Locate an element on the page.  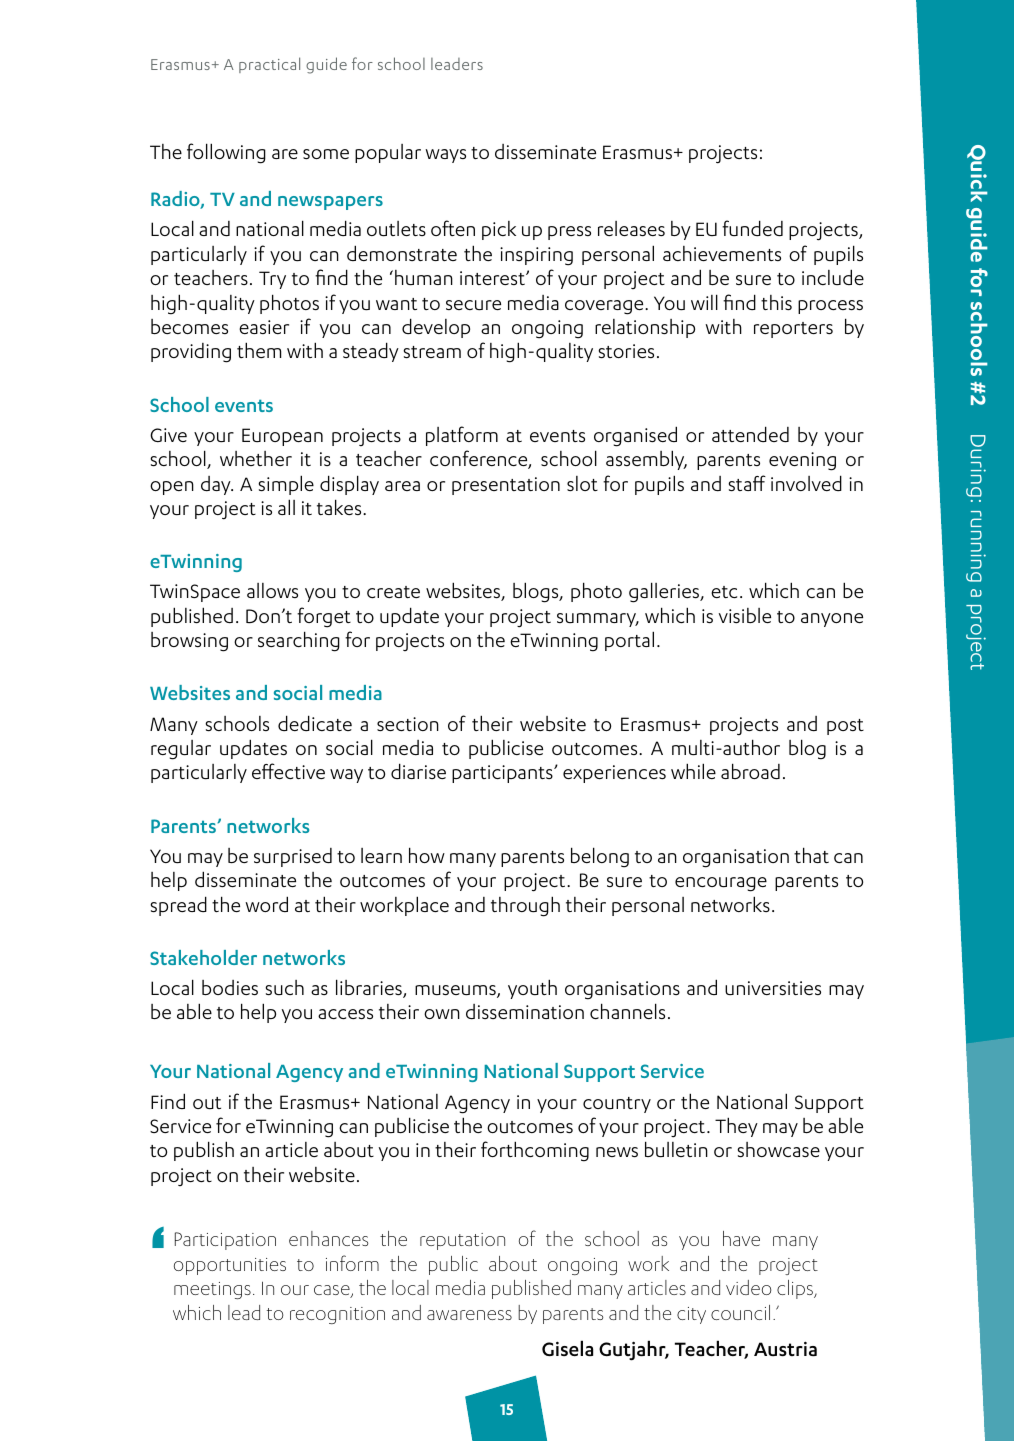
ways is located at coordinates (445, 156).
